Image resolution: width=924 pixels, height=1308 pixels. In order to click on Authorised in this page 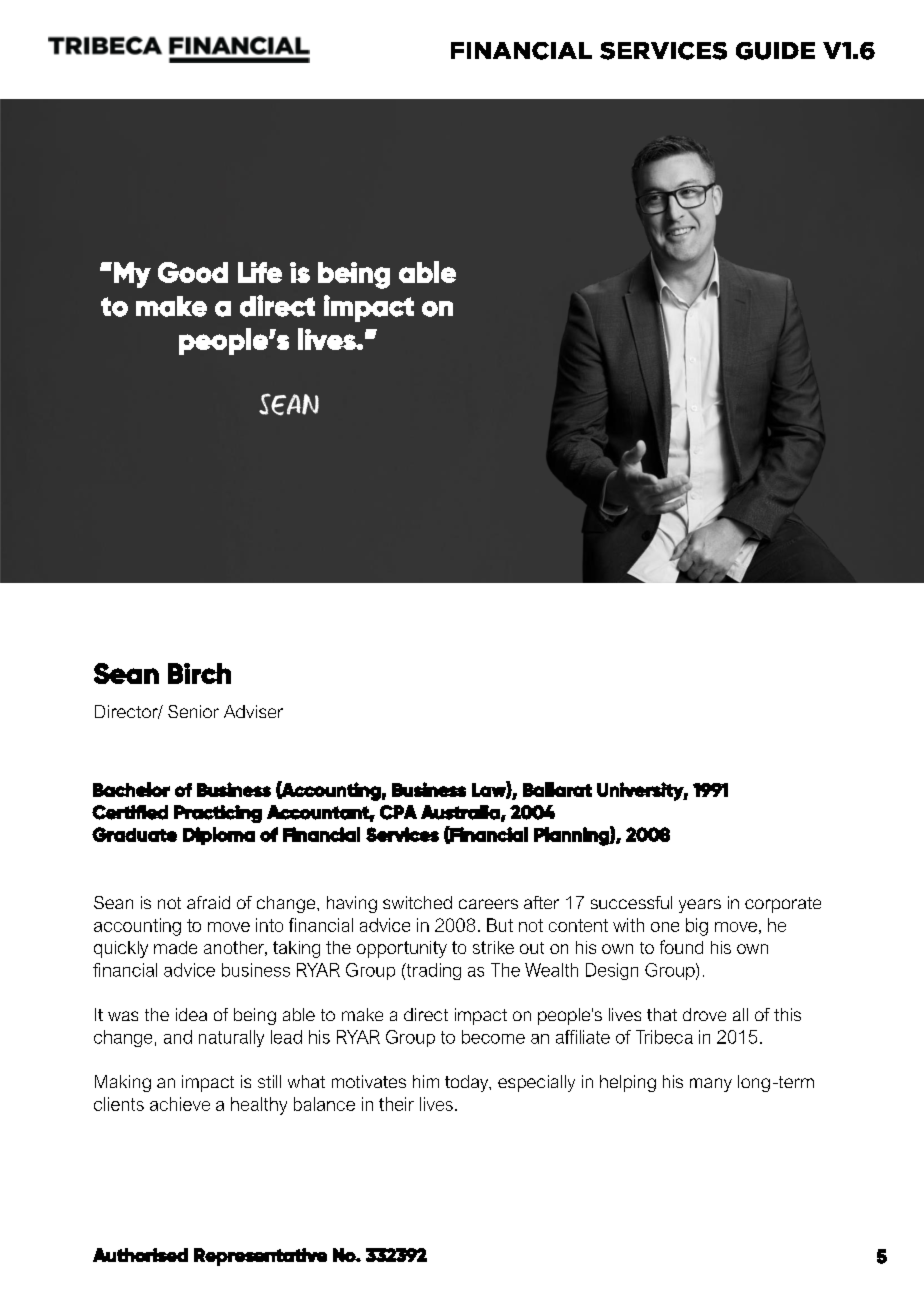, I will do `click(140, 1255)`.
